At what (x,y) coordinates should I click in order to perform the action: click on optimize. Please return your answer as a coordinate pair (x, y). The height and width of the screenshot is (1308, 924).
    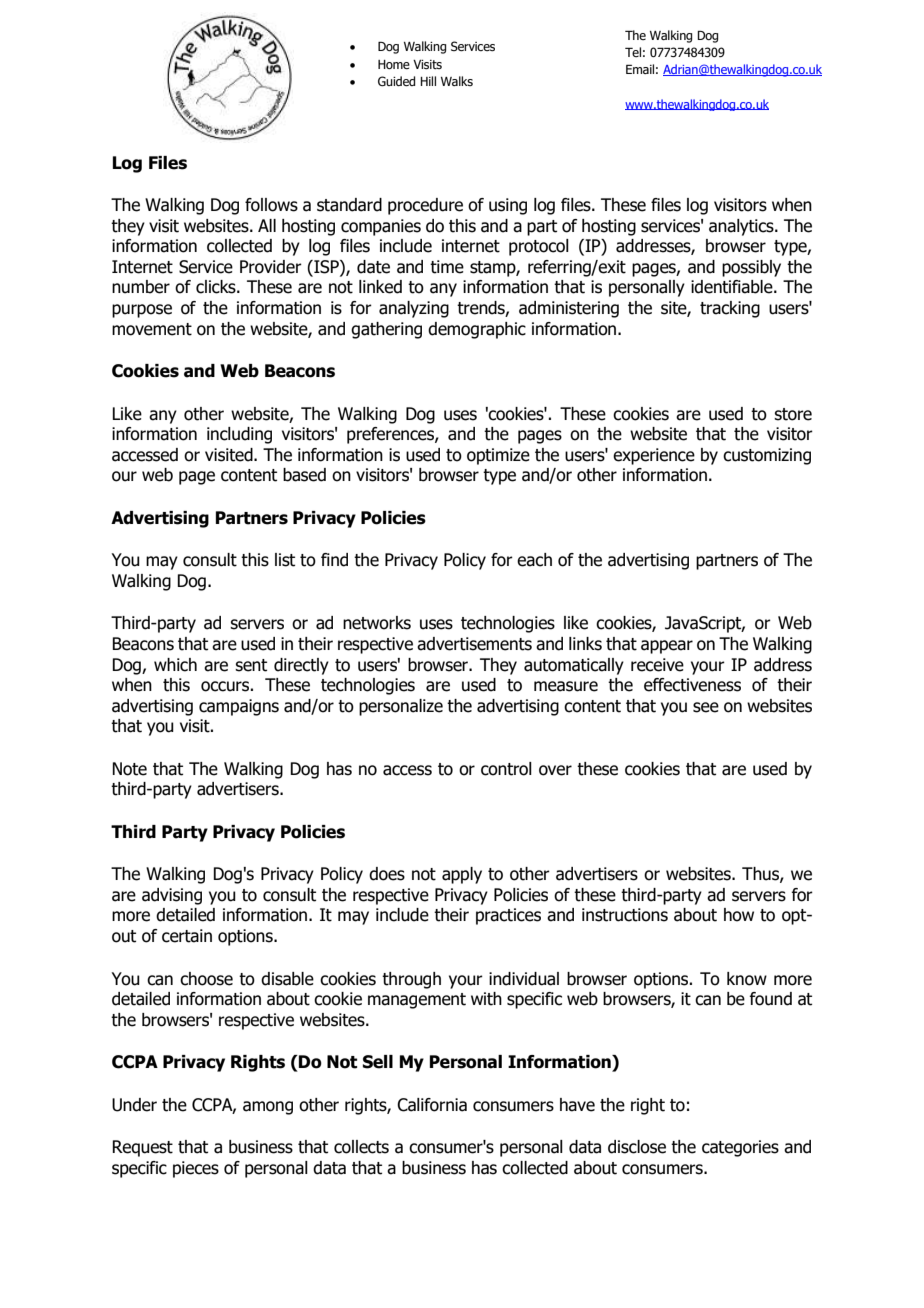
    Looking at the image, I should click on (498, 456).
